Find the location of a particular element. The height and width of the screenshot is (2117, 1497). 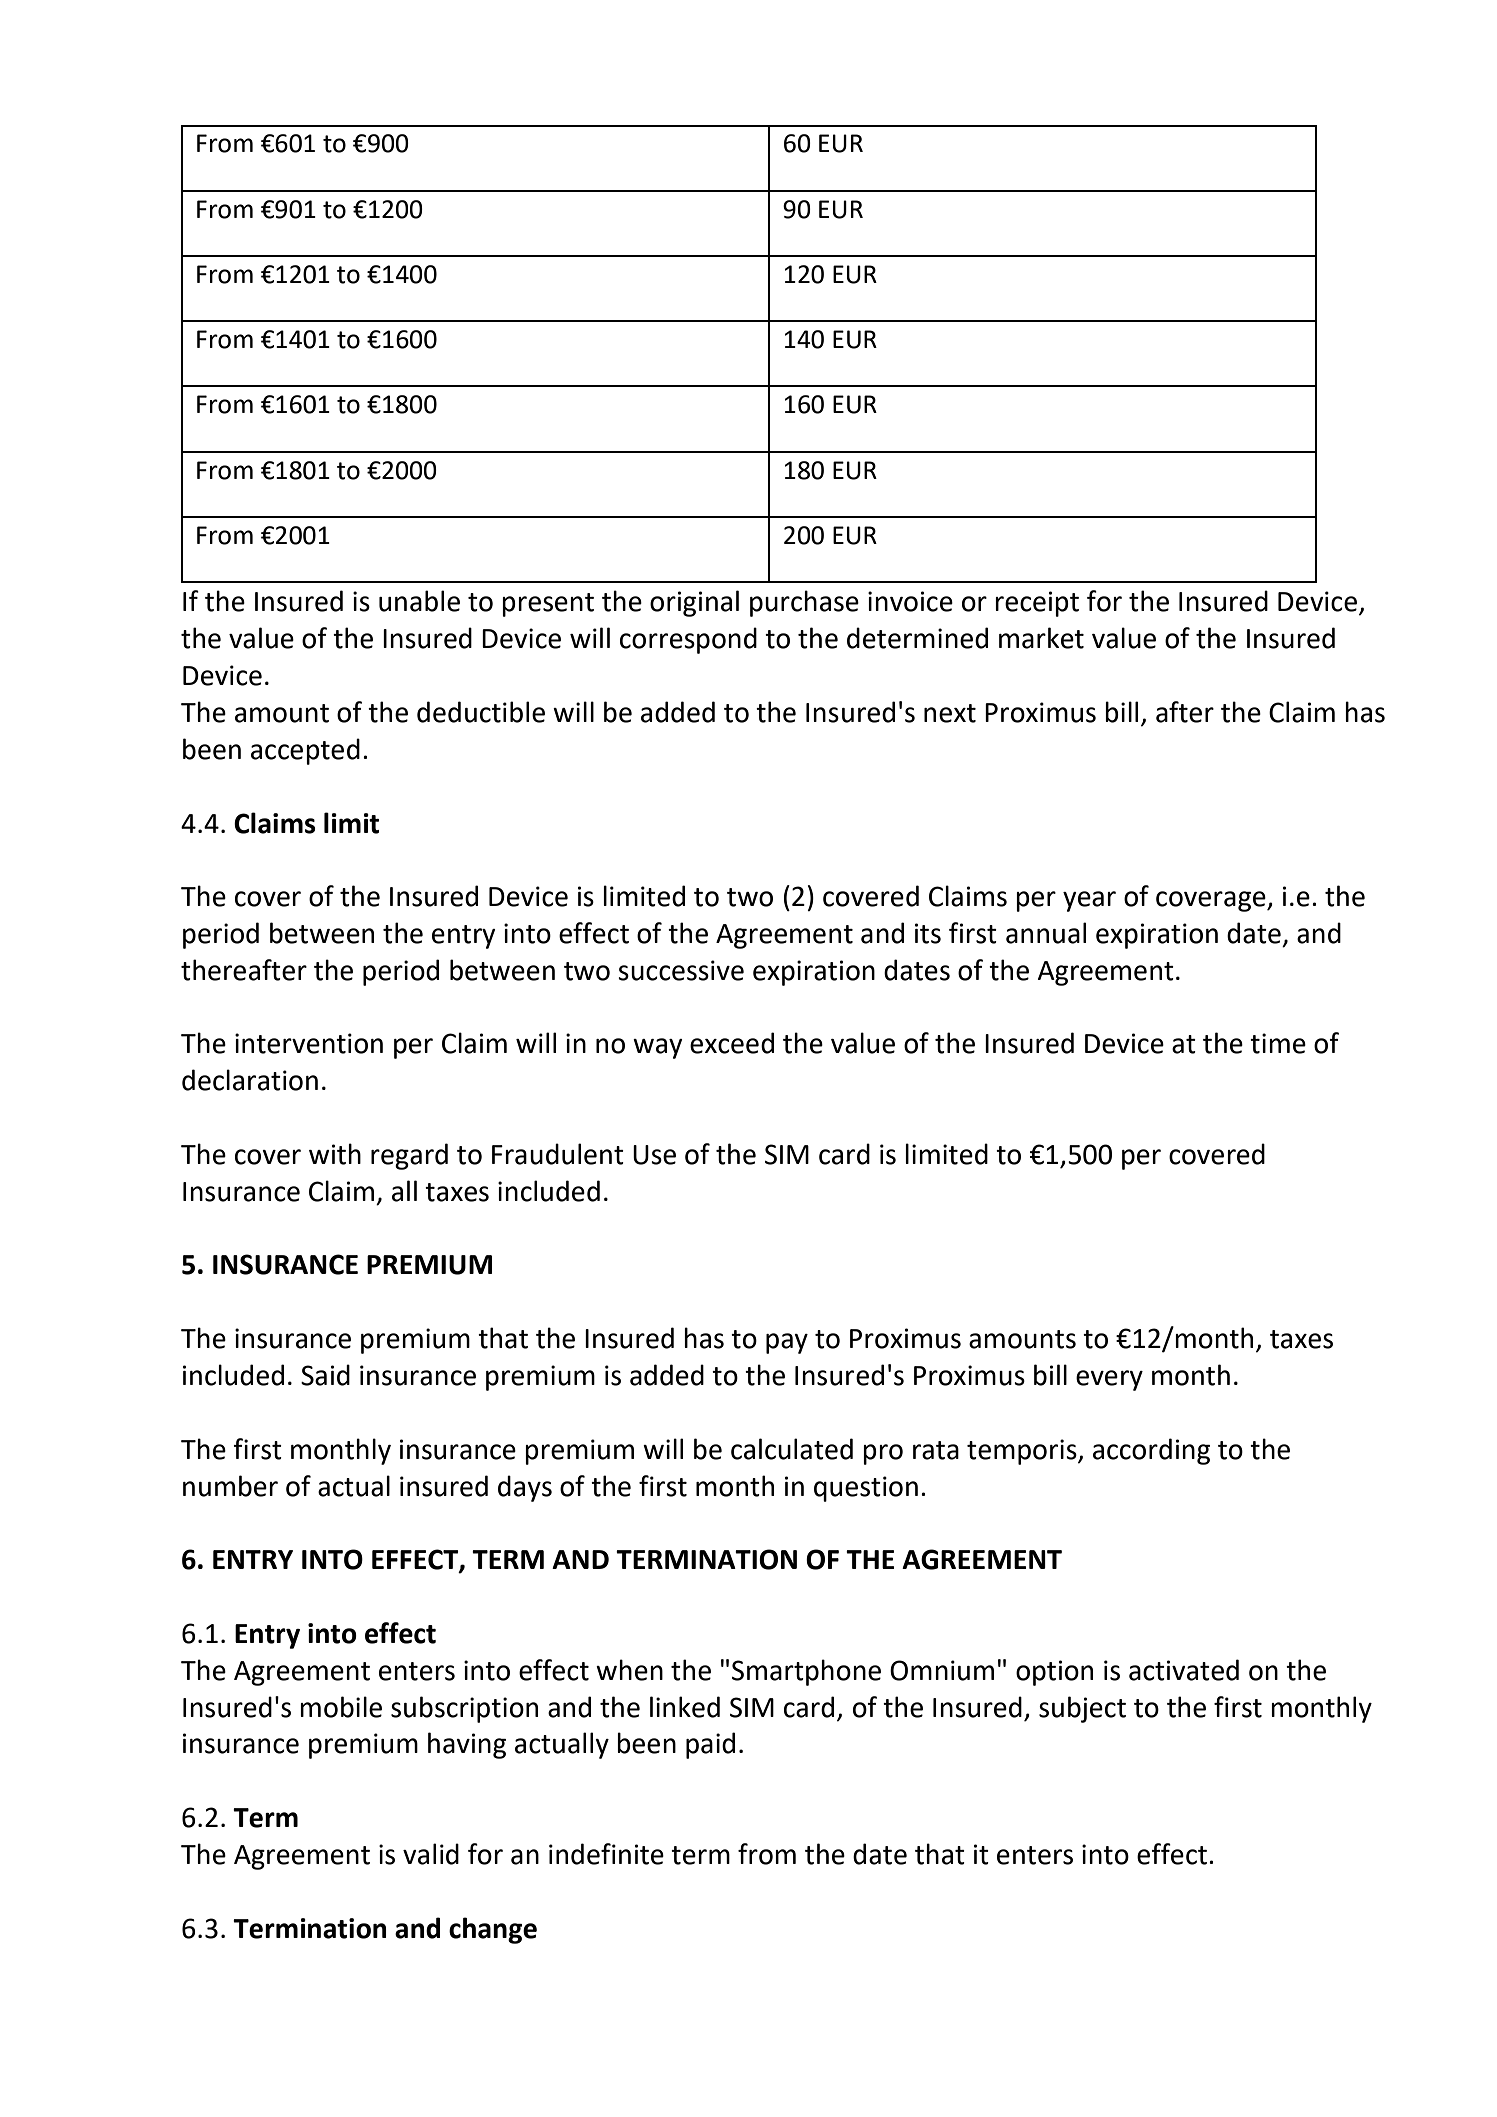

unable is located at coordinates (419, 601).
